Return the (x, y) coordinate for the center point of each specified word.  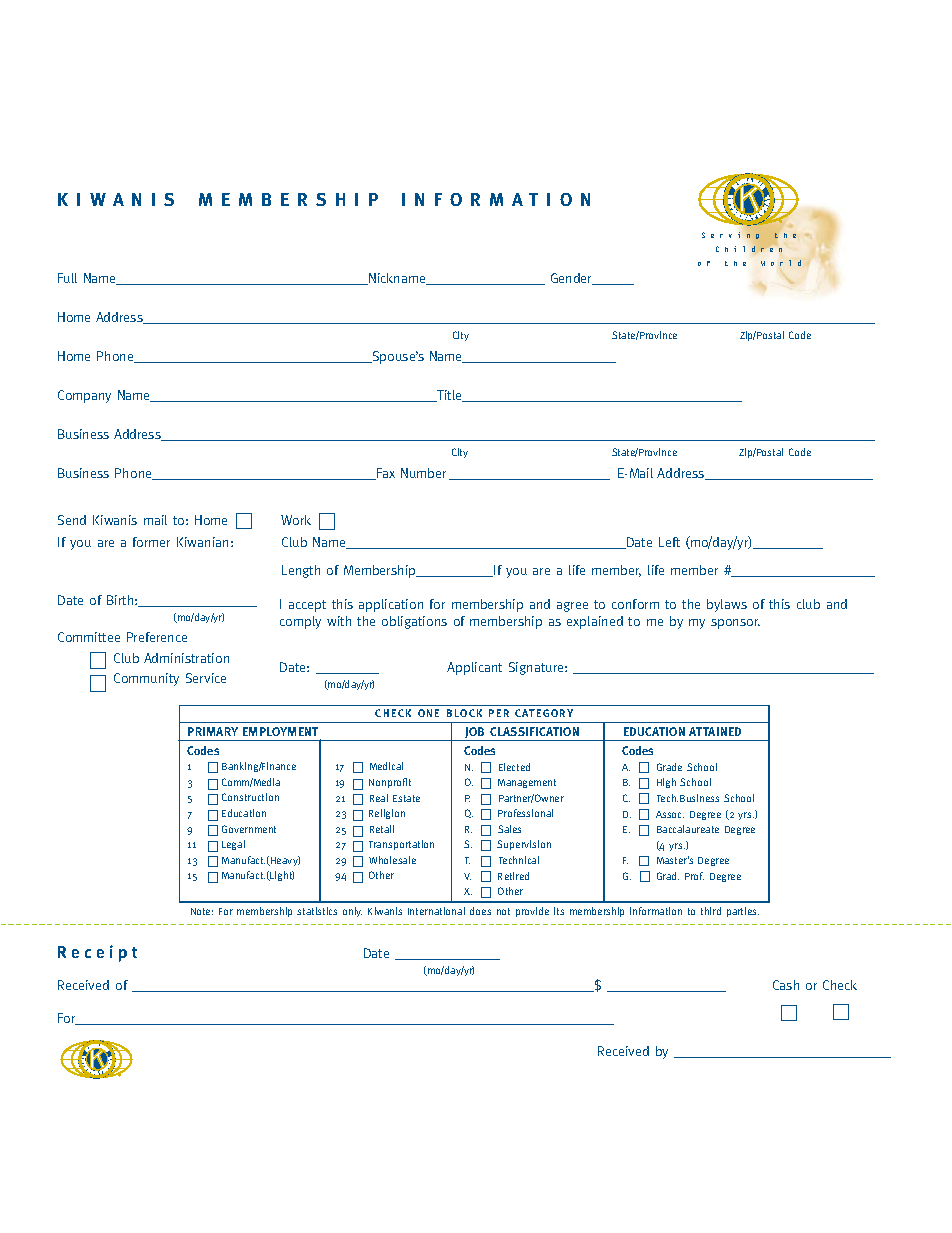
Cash (786, 985)
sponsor (735, 624)
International (436, 911)
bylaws (727, 605)
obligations (414, 622)
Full (67, 278)
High (666, 783)
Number (425, 474)
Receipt (97, 953)
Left (669, 542)
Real (379, 798)
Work (296, 520)
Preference (157, 637)
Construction (250, 797)
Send (72, 520)
